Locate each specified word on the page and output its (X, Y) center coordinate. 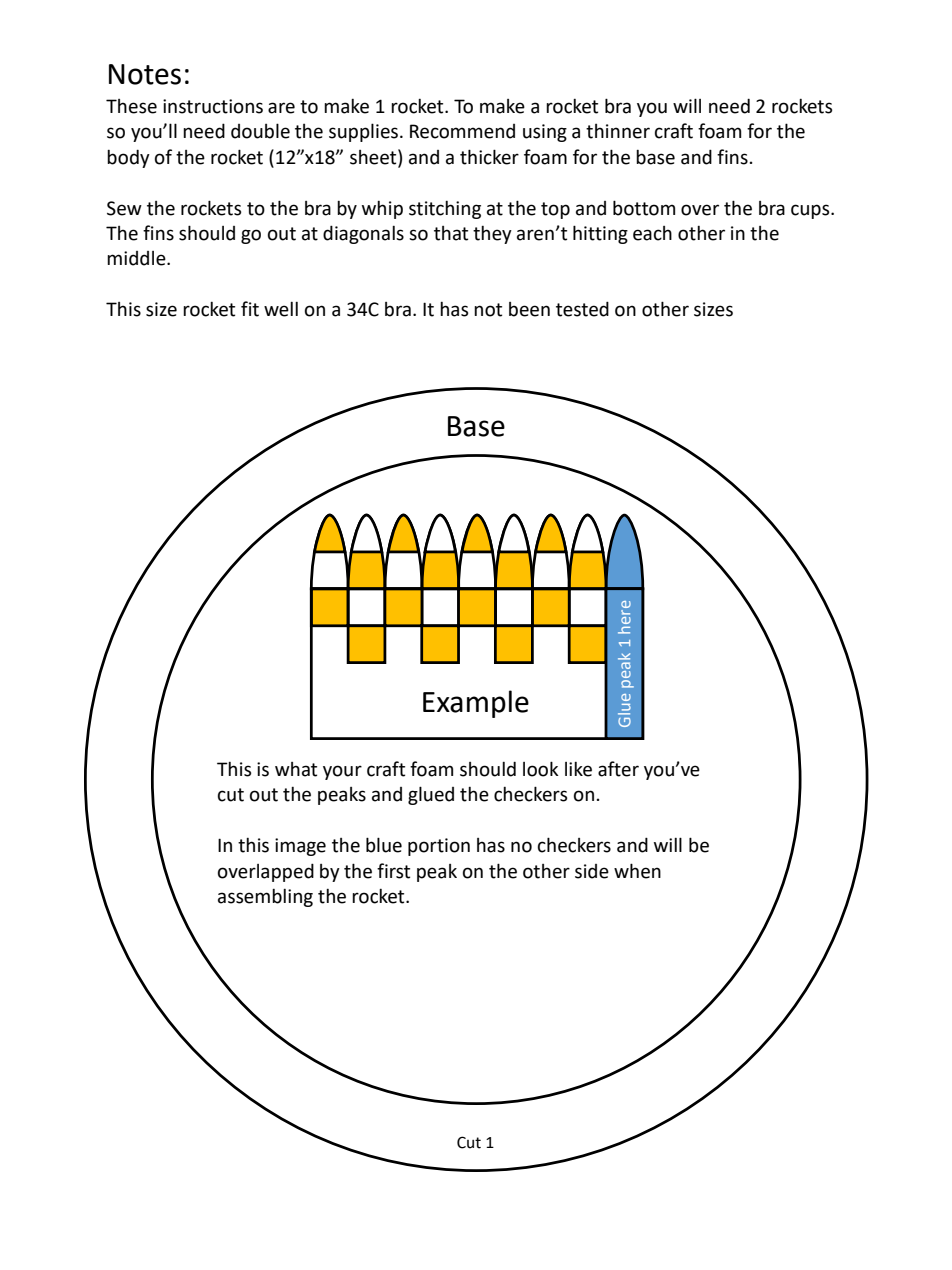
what (296, 769)
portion (439, 847)
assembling (265, 898)
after (618, 769)
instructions (213, 106)
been (529, 309)
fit (250, 309)
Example (476, 704)
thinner (618, 131)
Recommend (462, 131)
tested (582, 309)
